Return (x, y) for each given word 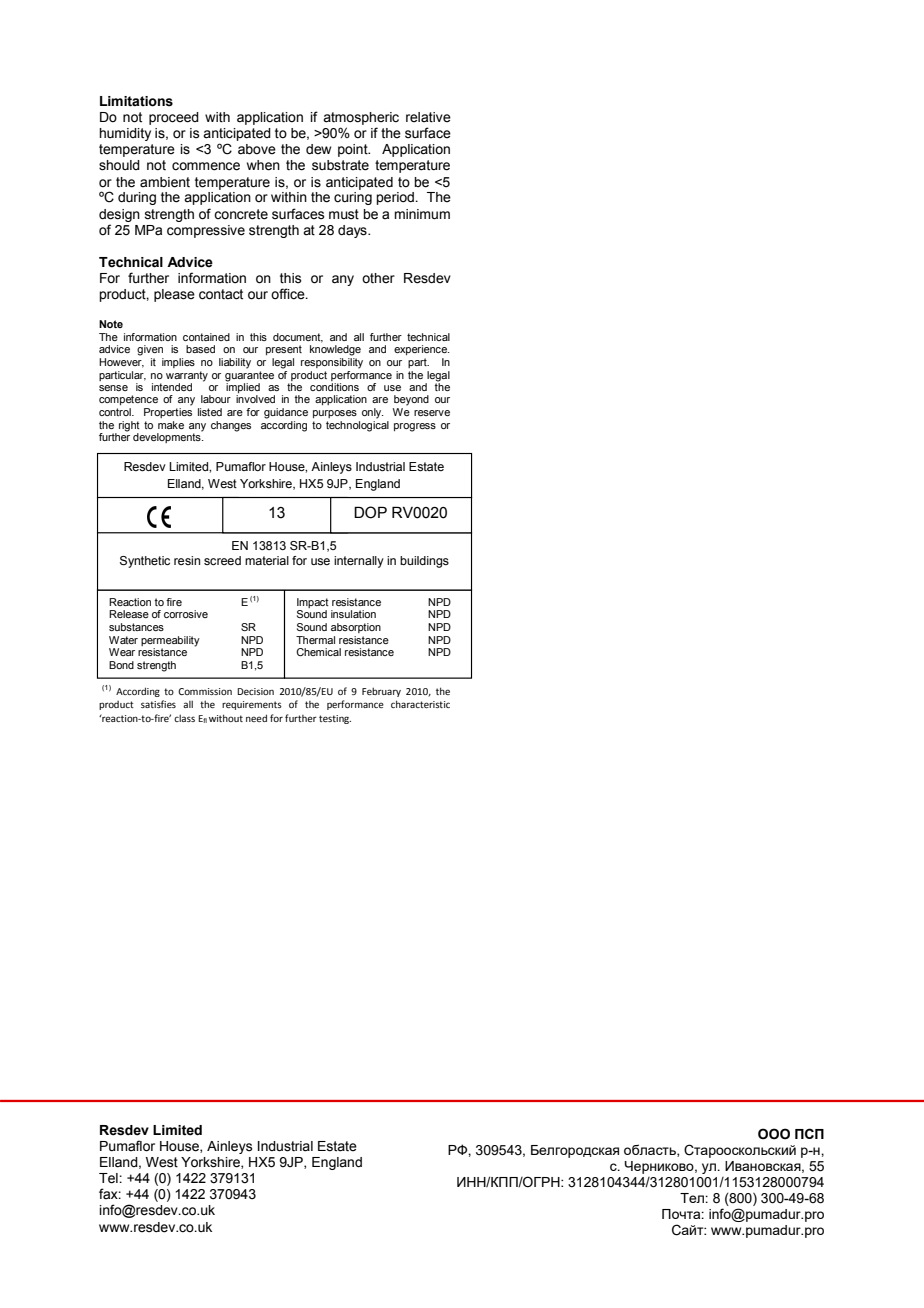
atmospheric (361, 118)
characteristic (420, 704)
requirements (252, 705)
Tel (109, 1178)
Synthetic (145, 562)
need (256, 718)
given (150, 350)
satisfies (158, 704)
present (284, 350)
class (184, 718)
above (257, 149)
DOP (370, 512)
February (381, 692)
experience (422, 350)
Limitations (136, 101)
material (267, 560)
